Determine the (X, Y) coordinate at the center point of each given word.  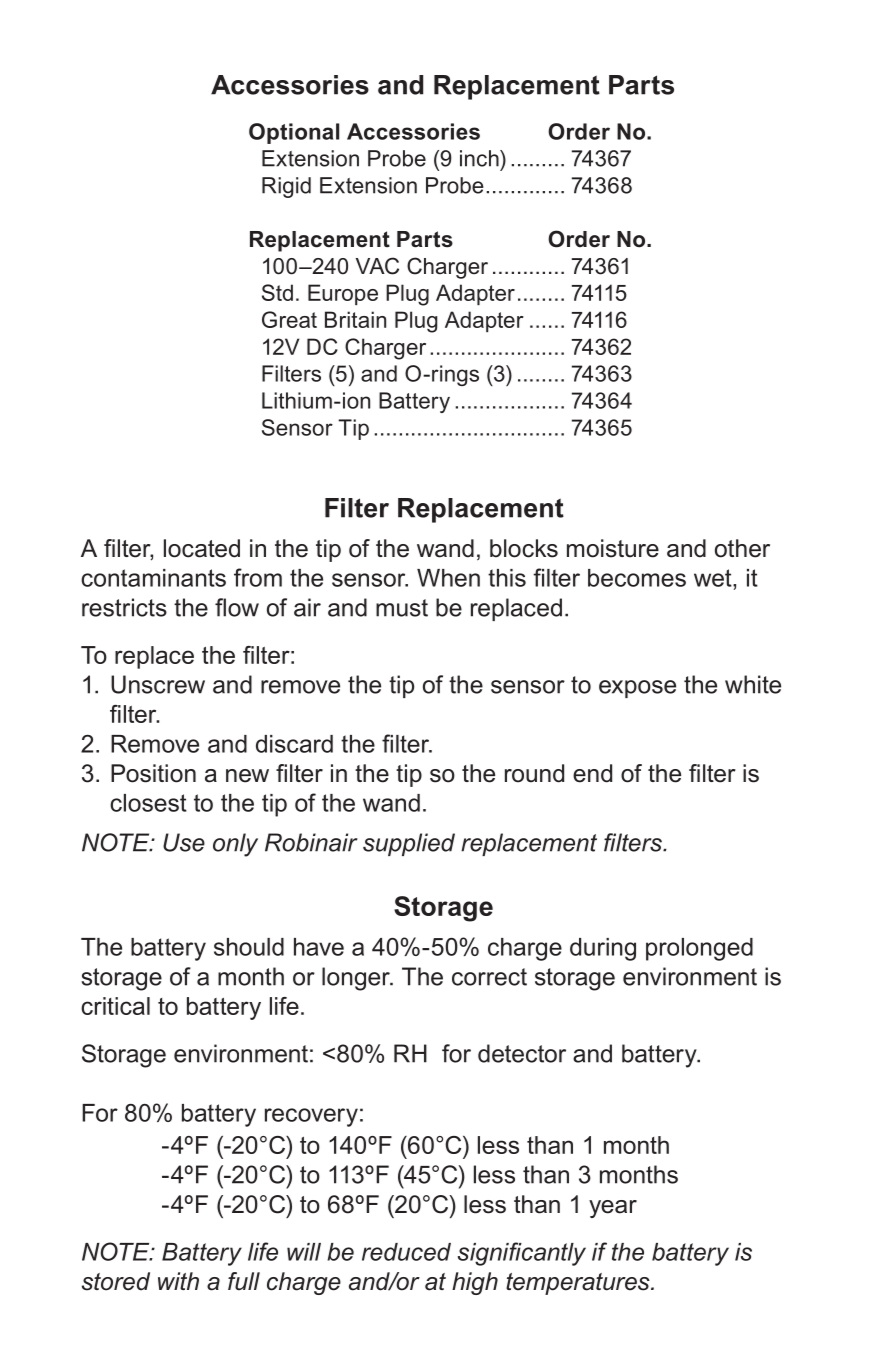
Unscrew (158, 684)
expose (637, 689)
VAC (377, 266)
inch (480, 158)
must (402, 608)
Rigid (286, 187)
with (178, 1281)
